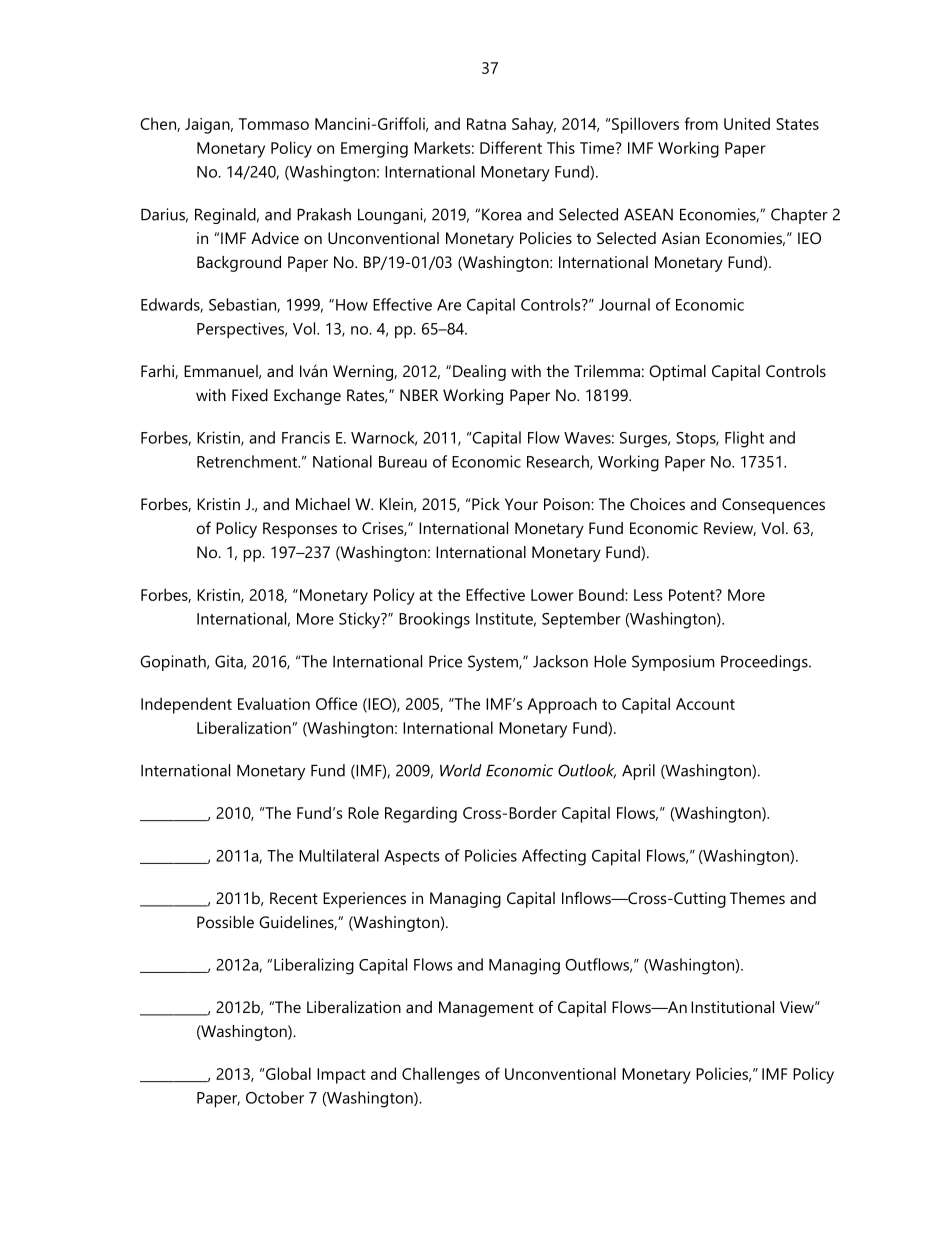 Image resolution: width=952 pixels, height=1233 pixels. Describe the element at coordinates (693, 595) in the screenshot. I see `Potent` at that location.
